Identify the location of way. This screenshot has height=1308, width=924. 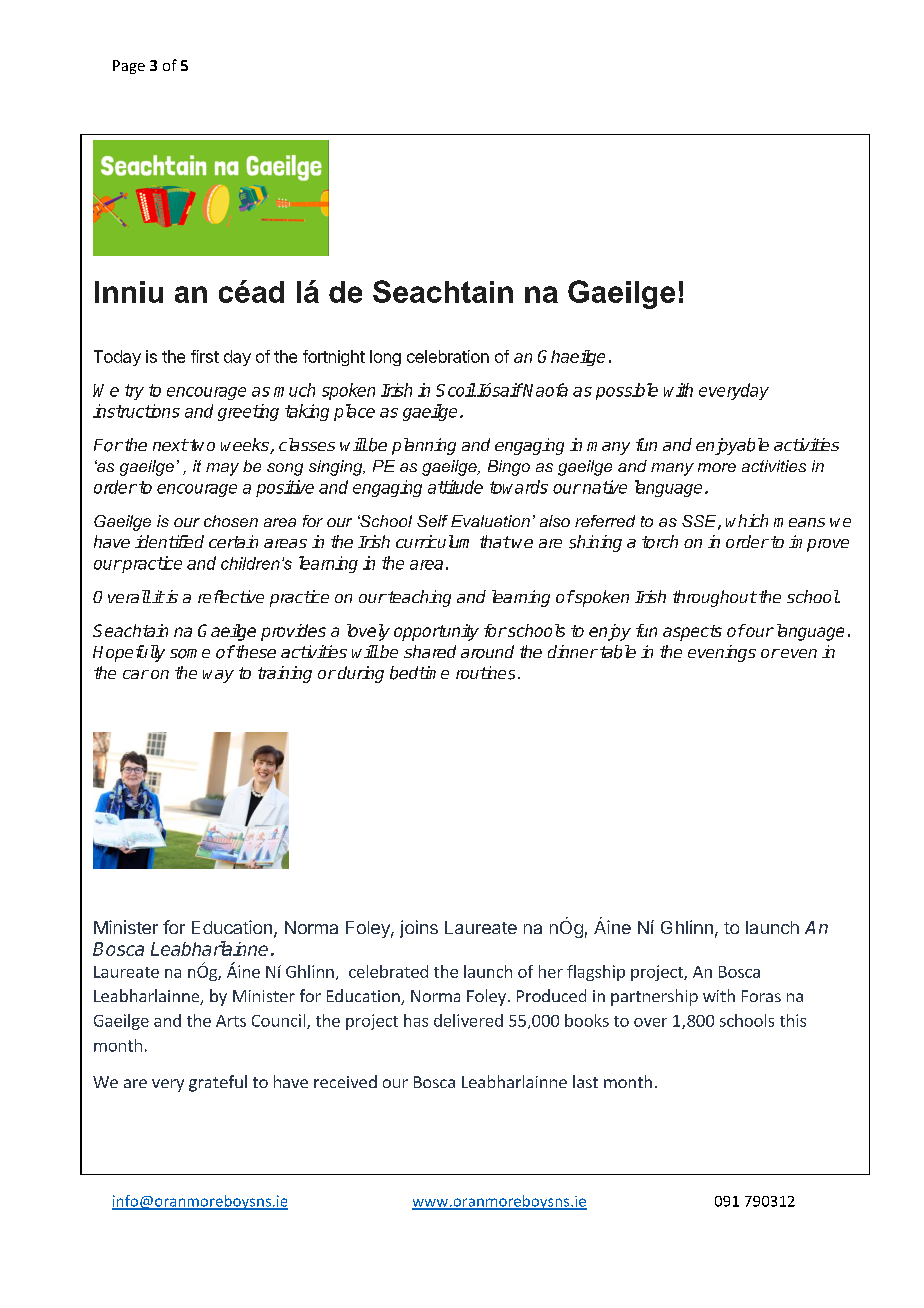
(218, 676).
